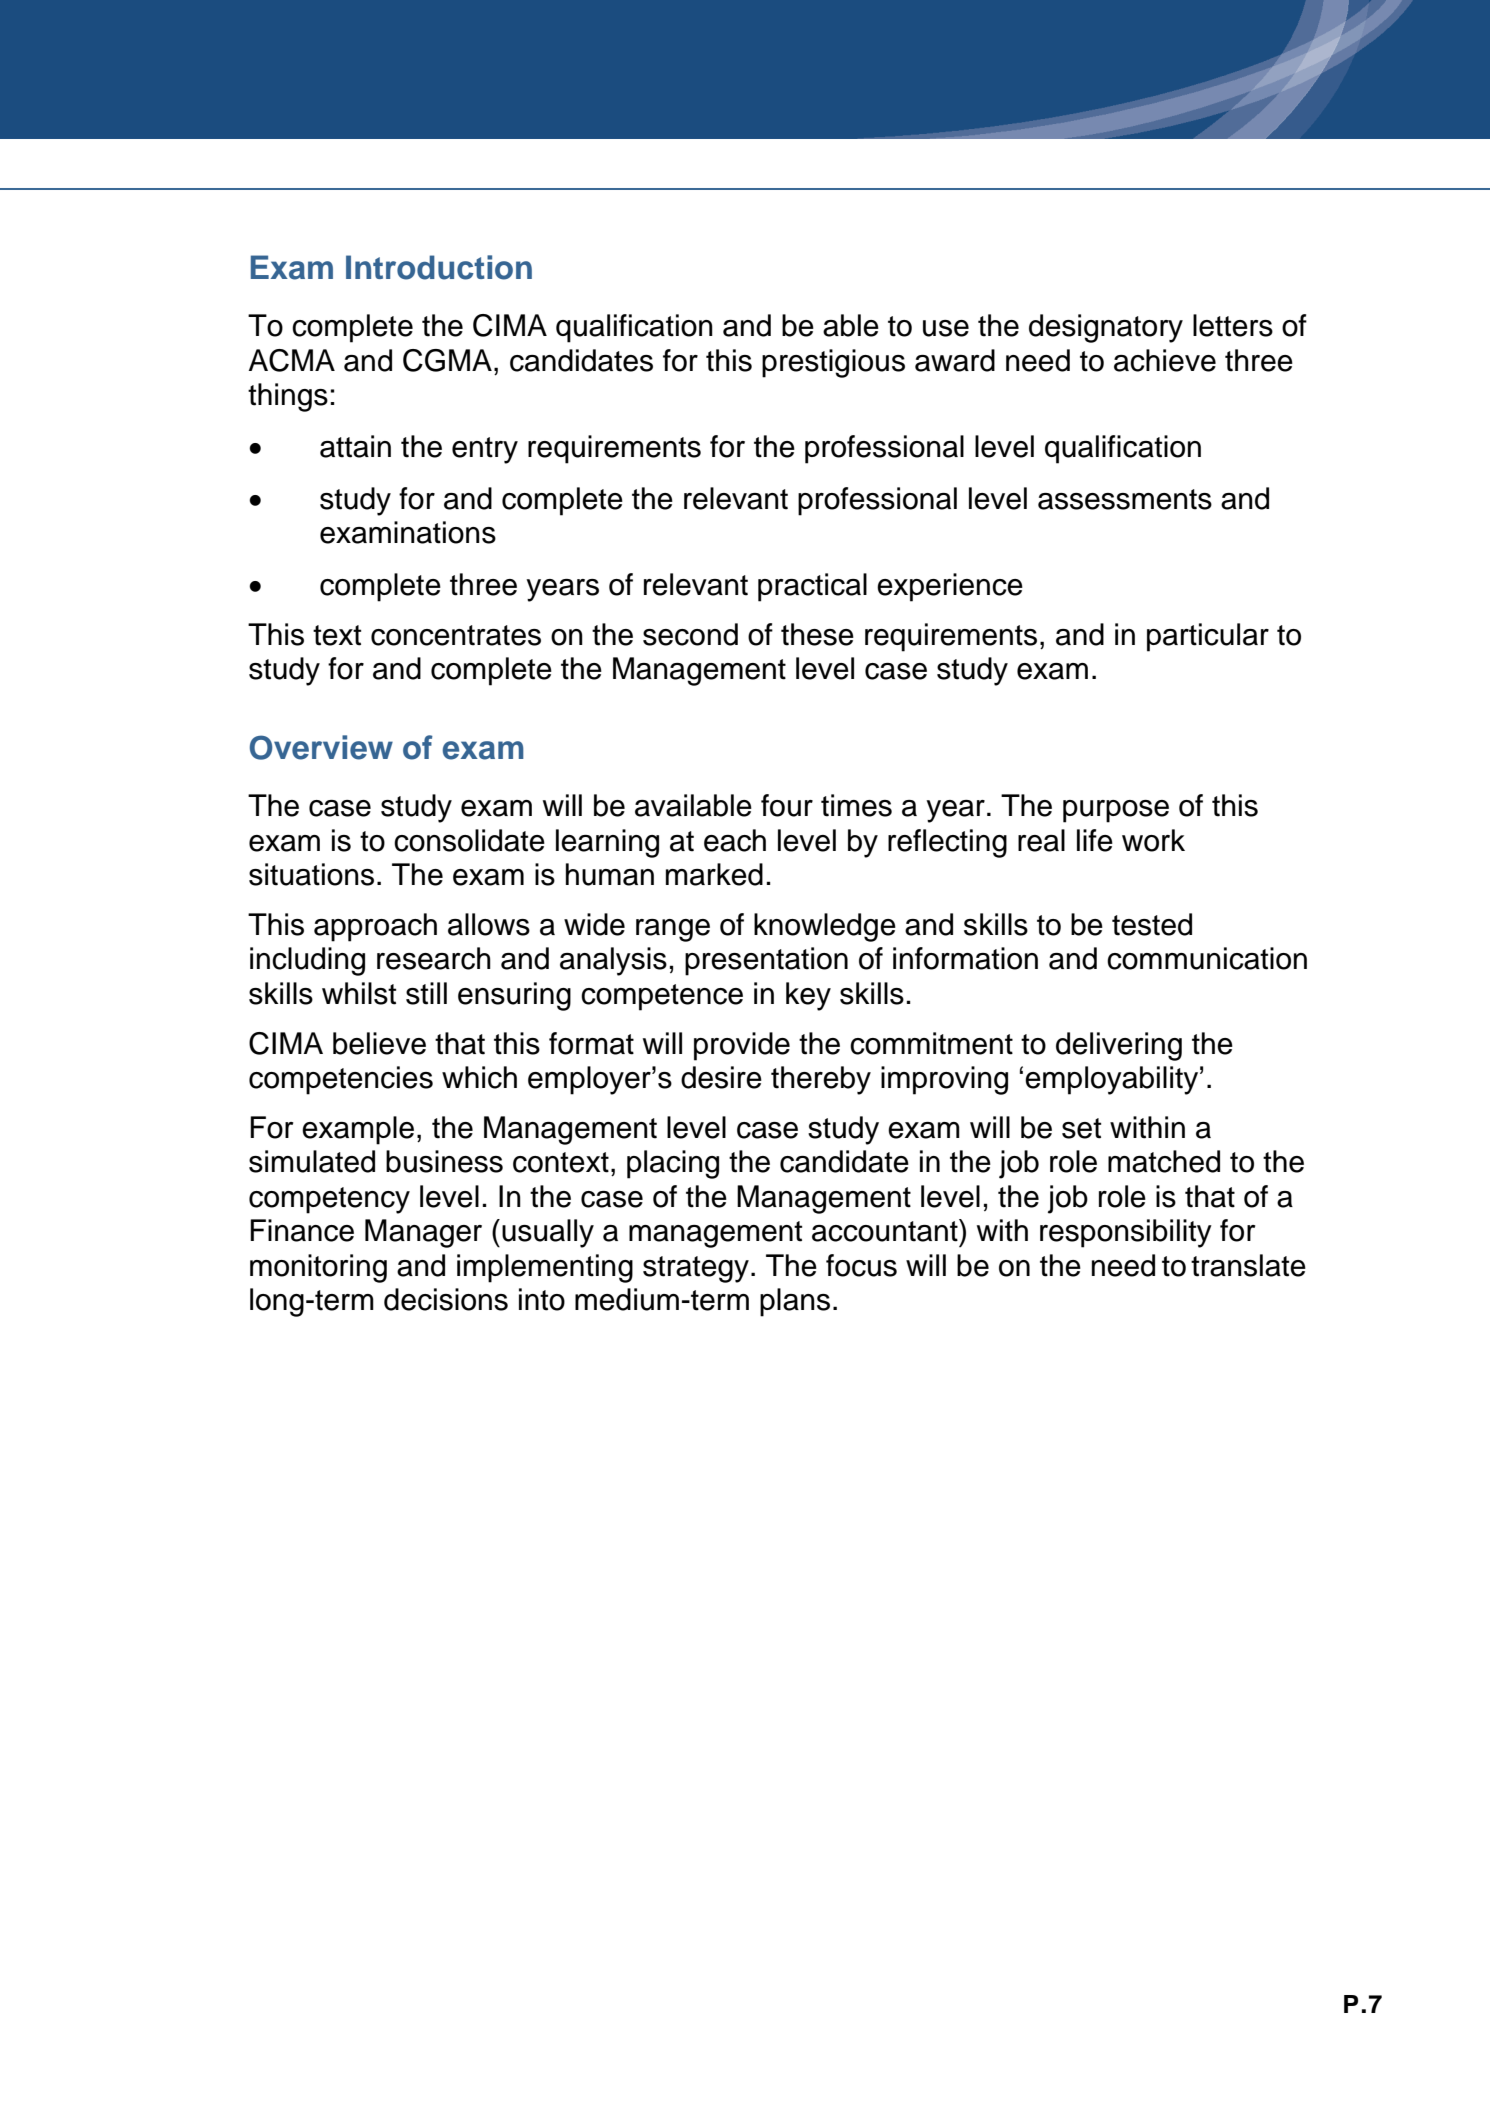 The height and width of the screenshot is (2107, 1490). What do you see at coordinates (721, 1077) in the screenshot?
I see `desire` at bounding box center [721, 1077].
